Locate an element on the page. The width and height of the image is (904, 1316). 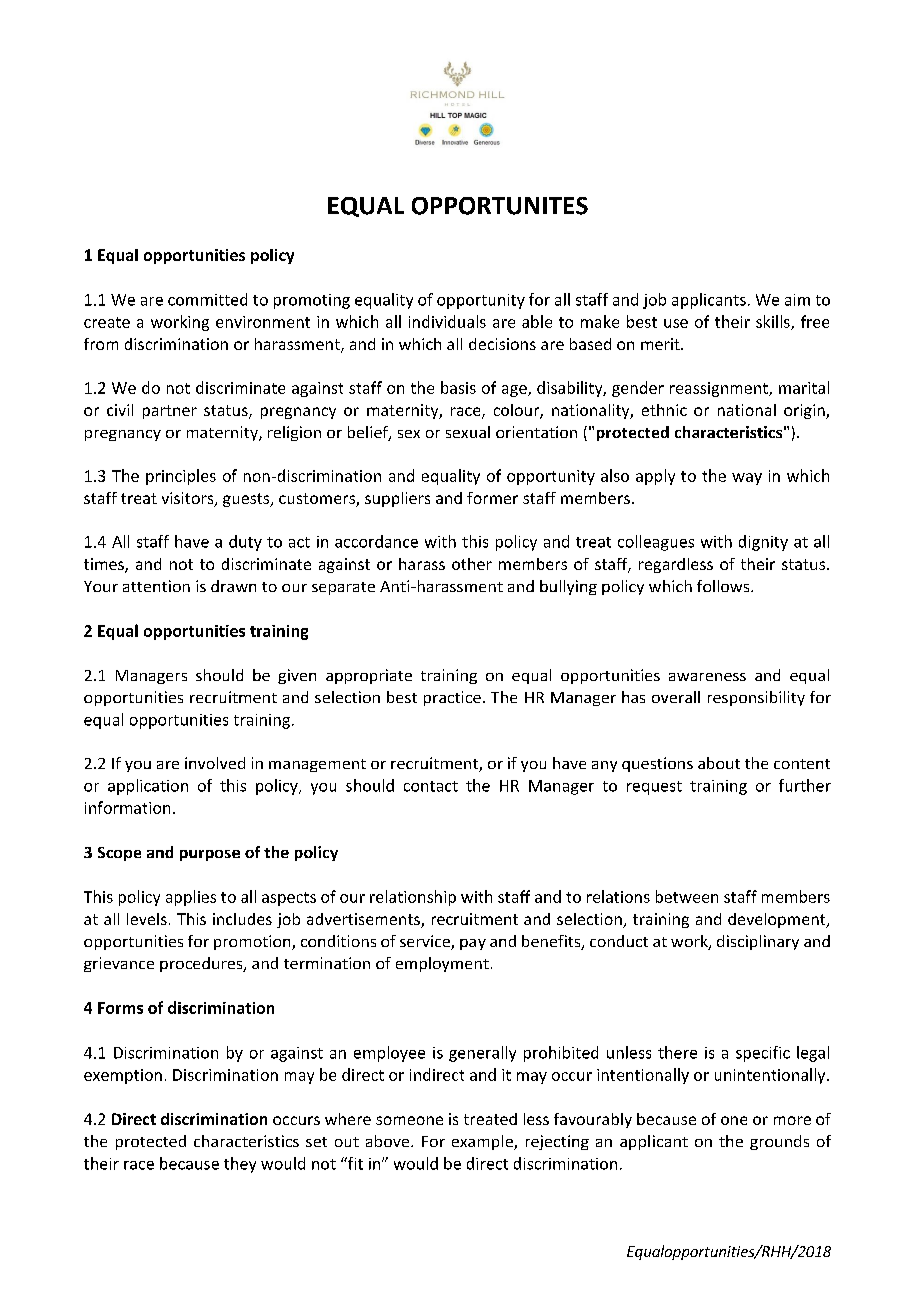
about is located at coordinates (719, 763).
